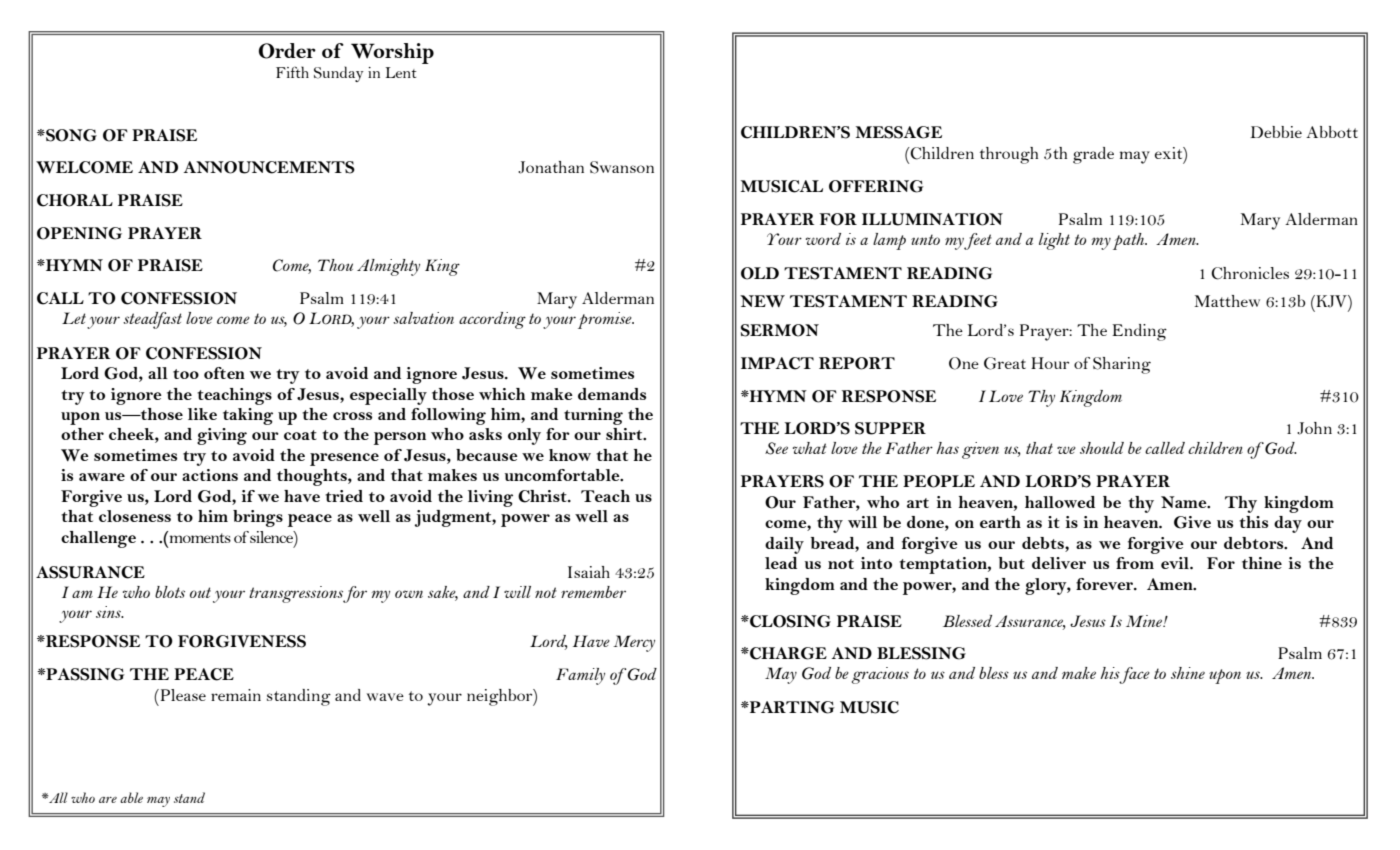  What do you see at coordinates (292, 72) in the screenshot?
I see `Fifth` at bounding box center [292, 72].
